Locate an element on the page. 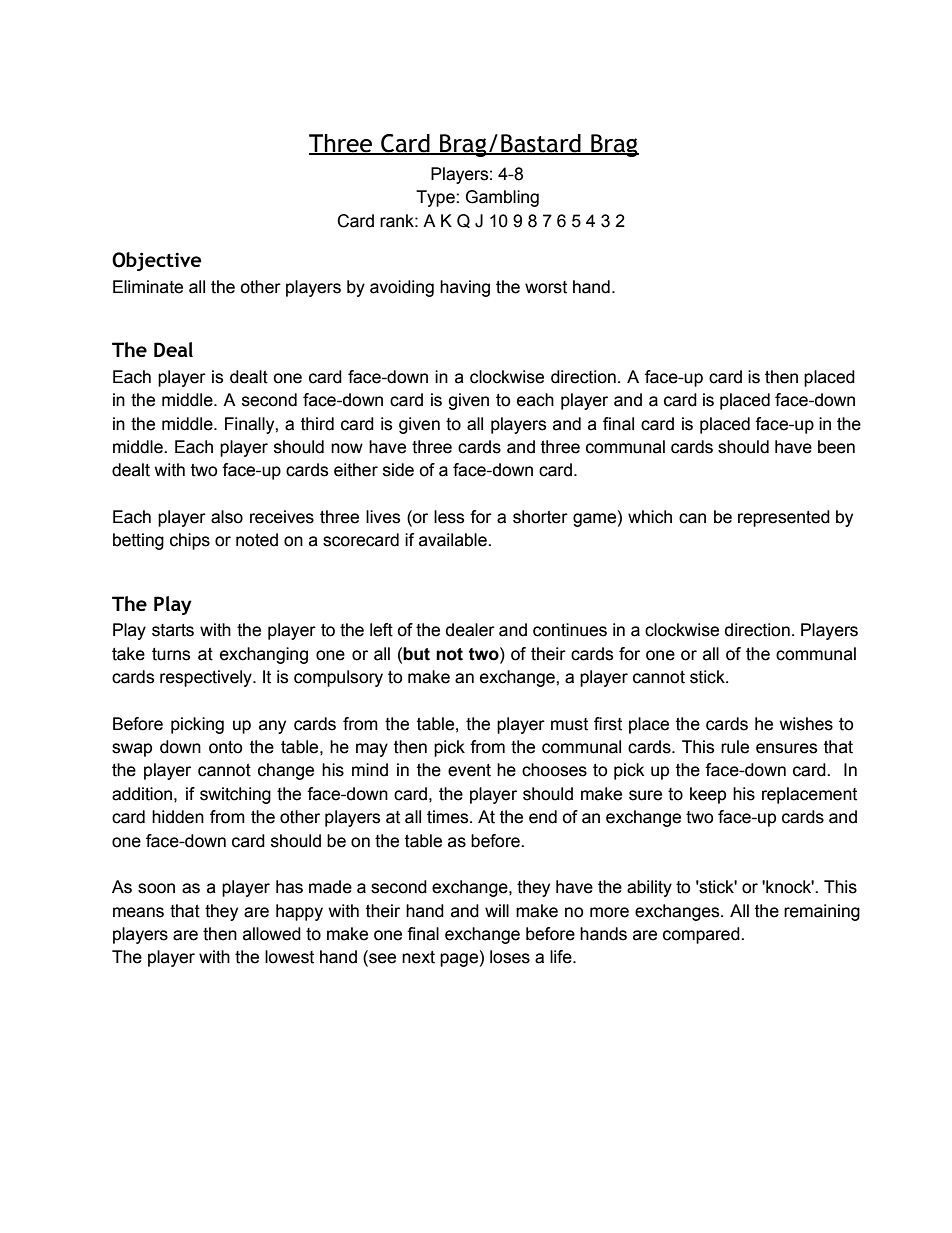  allowed is located at coordinates (272, 934).
